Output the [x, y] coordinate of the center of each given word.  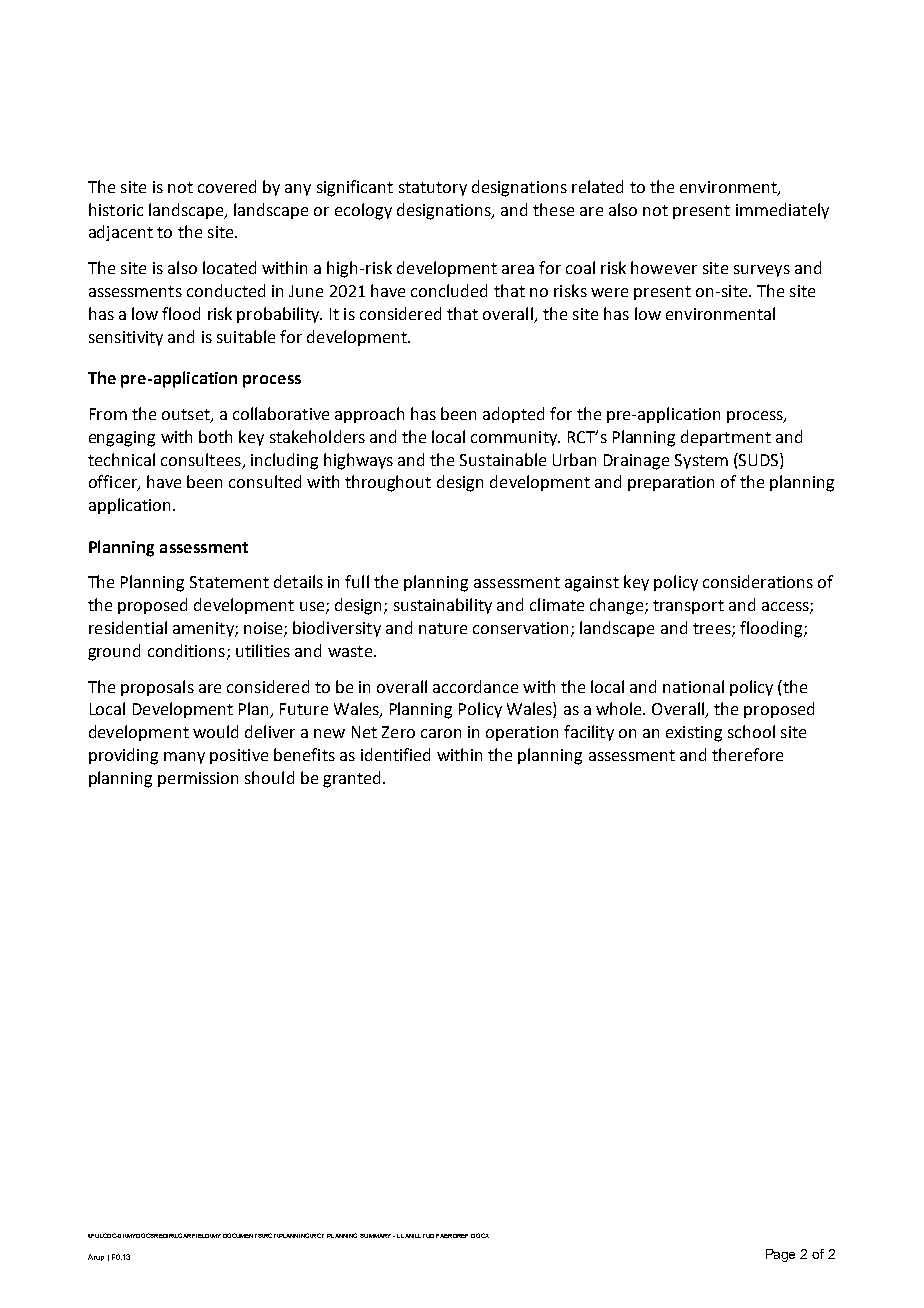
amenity [204, 629]
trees [713, 629]
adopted [513, 415]
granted [351, 779]
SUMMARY [377, 1236]
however [664, 267]
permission [198, 779]
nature [443, 628]
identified [395, 754]
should [269, 777]
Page [780, 1255]
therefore [747, 754]
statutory [433, 189]
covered [227, 186]
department [726, 438]
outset [187, 416]
